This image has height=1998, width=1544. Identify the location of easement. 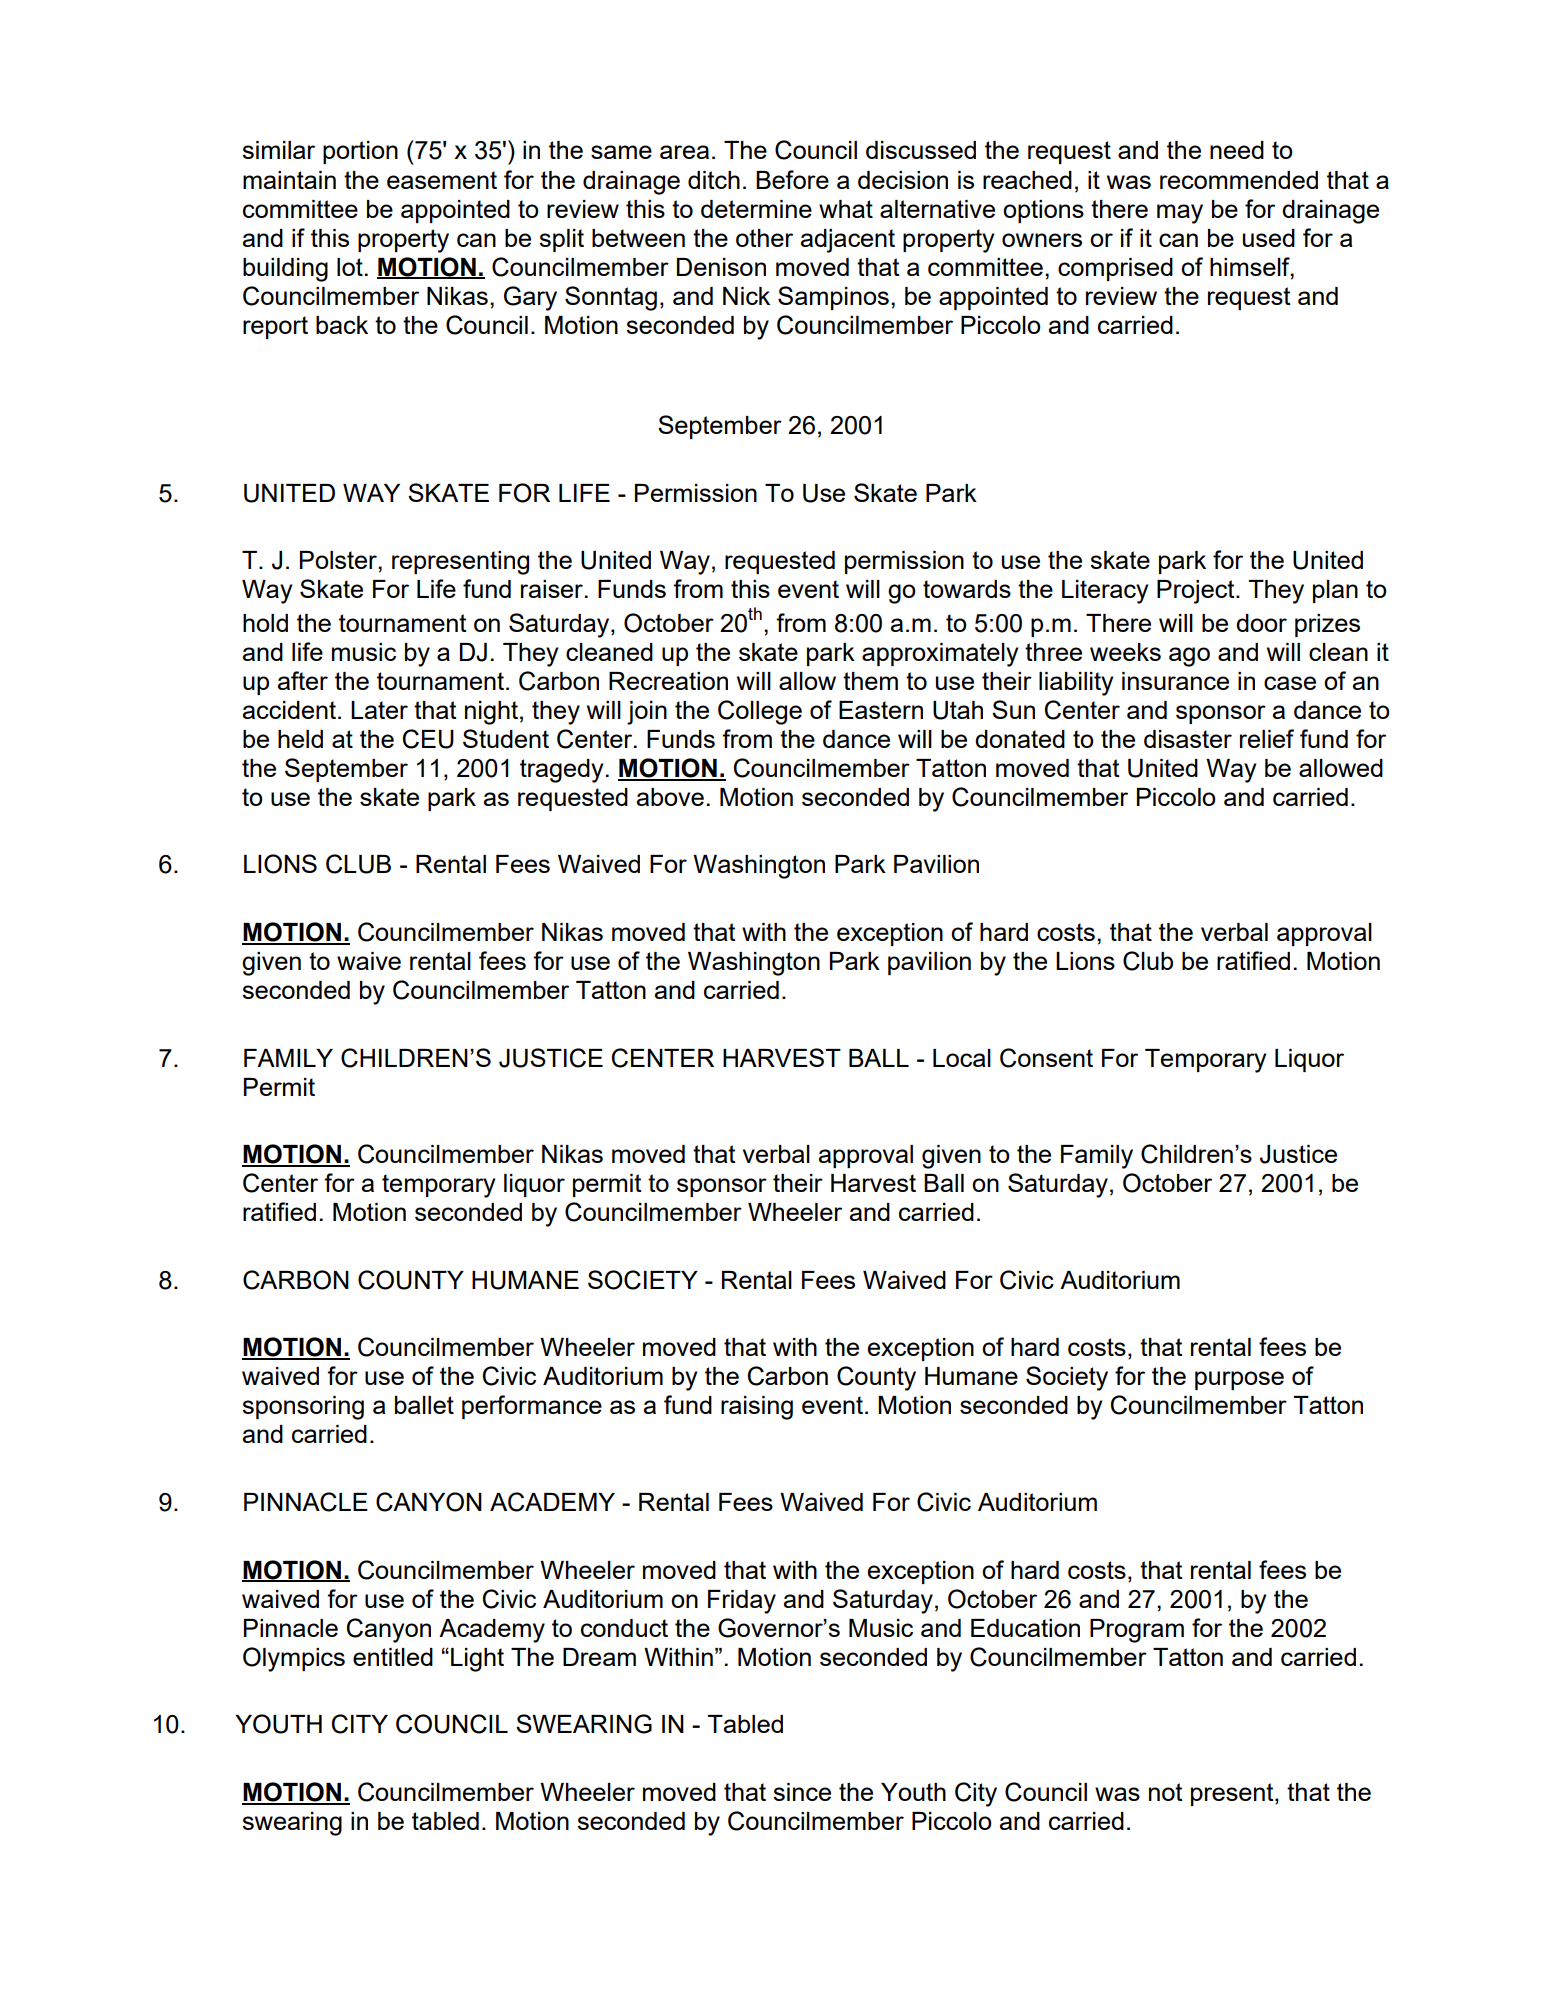
(442, 180).
